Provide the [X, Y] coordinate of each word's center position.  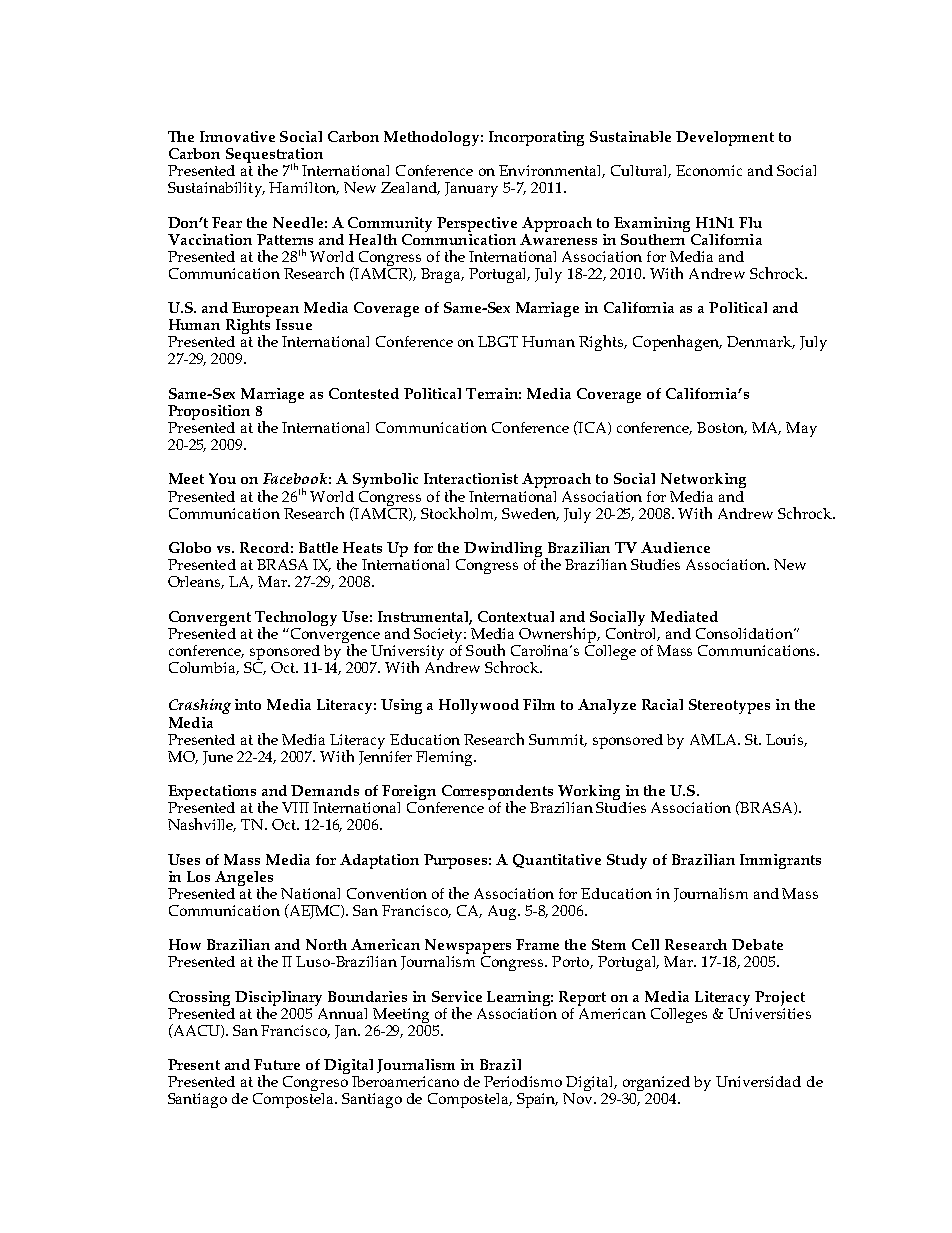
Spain [537, 1100]
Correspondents [497, 794]
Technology [296, 619]
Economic [709, 170]
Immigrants [780, 861]
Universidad [758, 1081]
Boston [722, 428]
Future [277, 1064]
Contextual [516, 616]
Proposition [209, 412]
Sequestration [274, 156]
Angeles [244, 879]
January [471, 189]
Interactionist [471, 478]
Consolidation [745, 633]
